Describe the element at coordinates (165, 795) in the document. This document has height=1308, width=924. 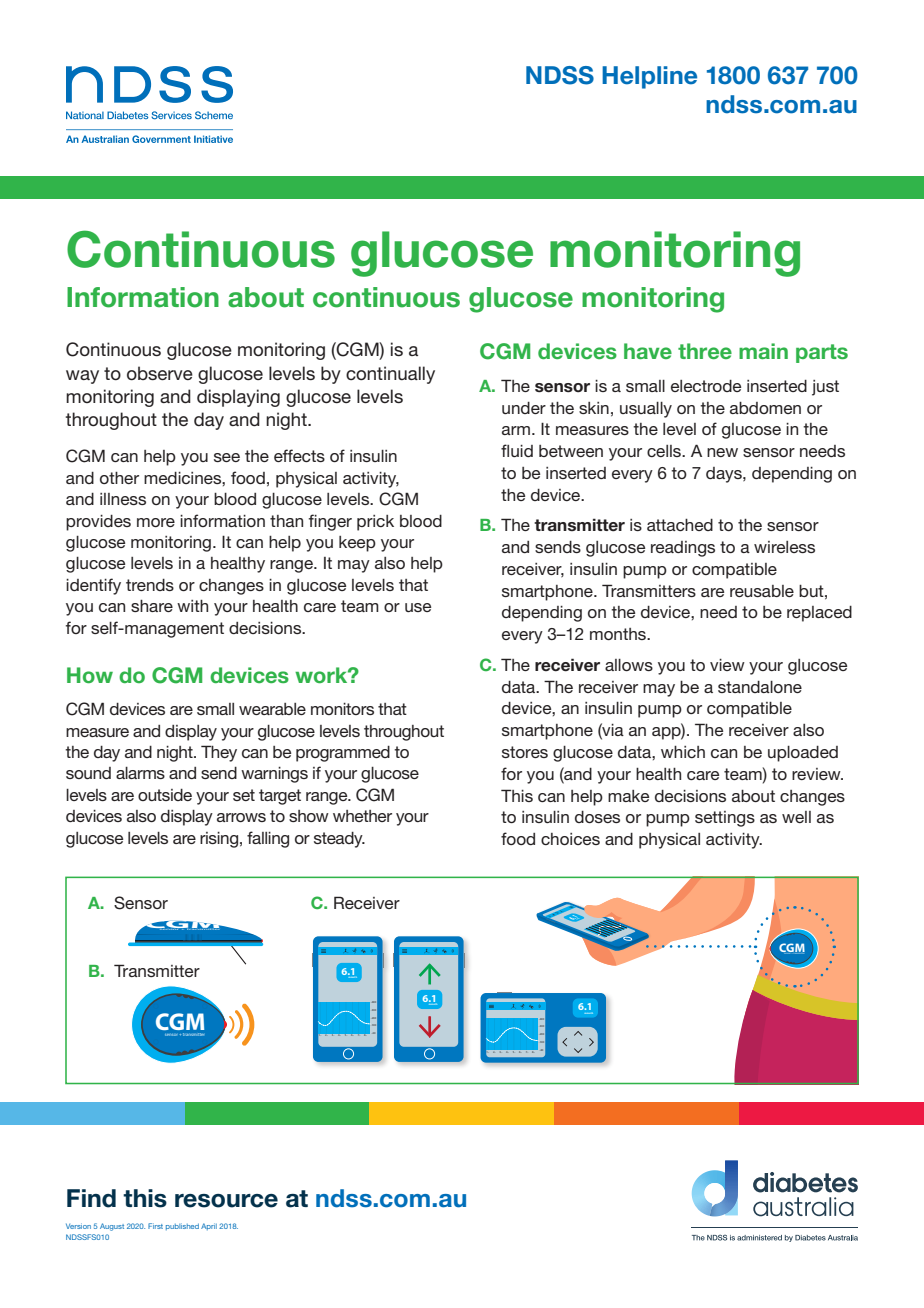
I see `outside` at that location.
